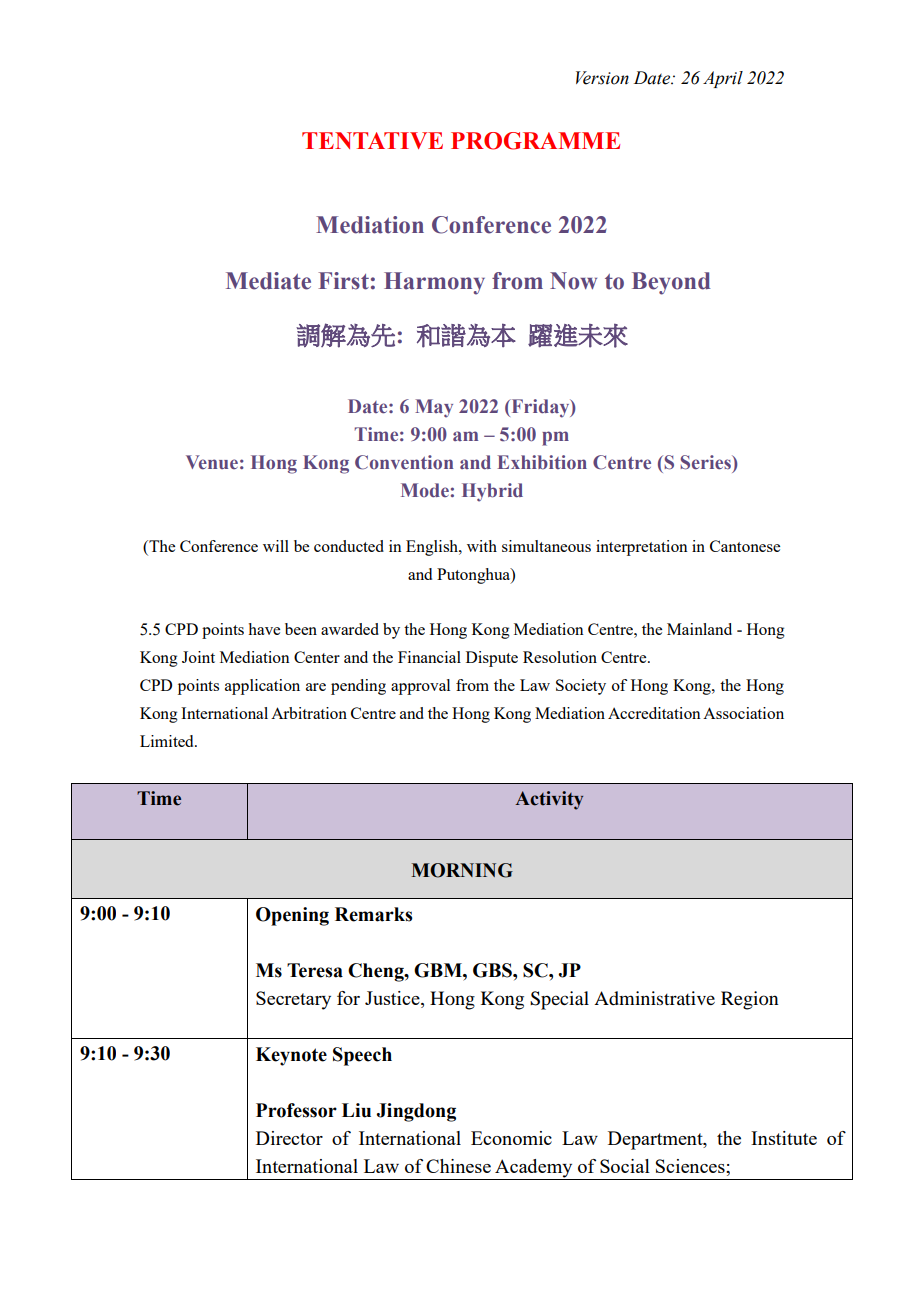  I want to click on Cantonese, so click(745, 546).
